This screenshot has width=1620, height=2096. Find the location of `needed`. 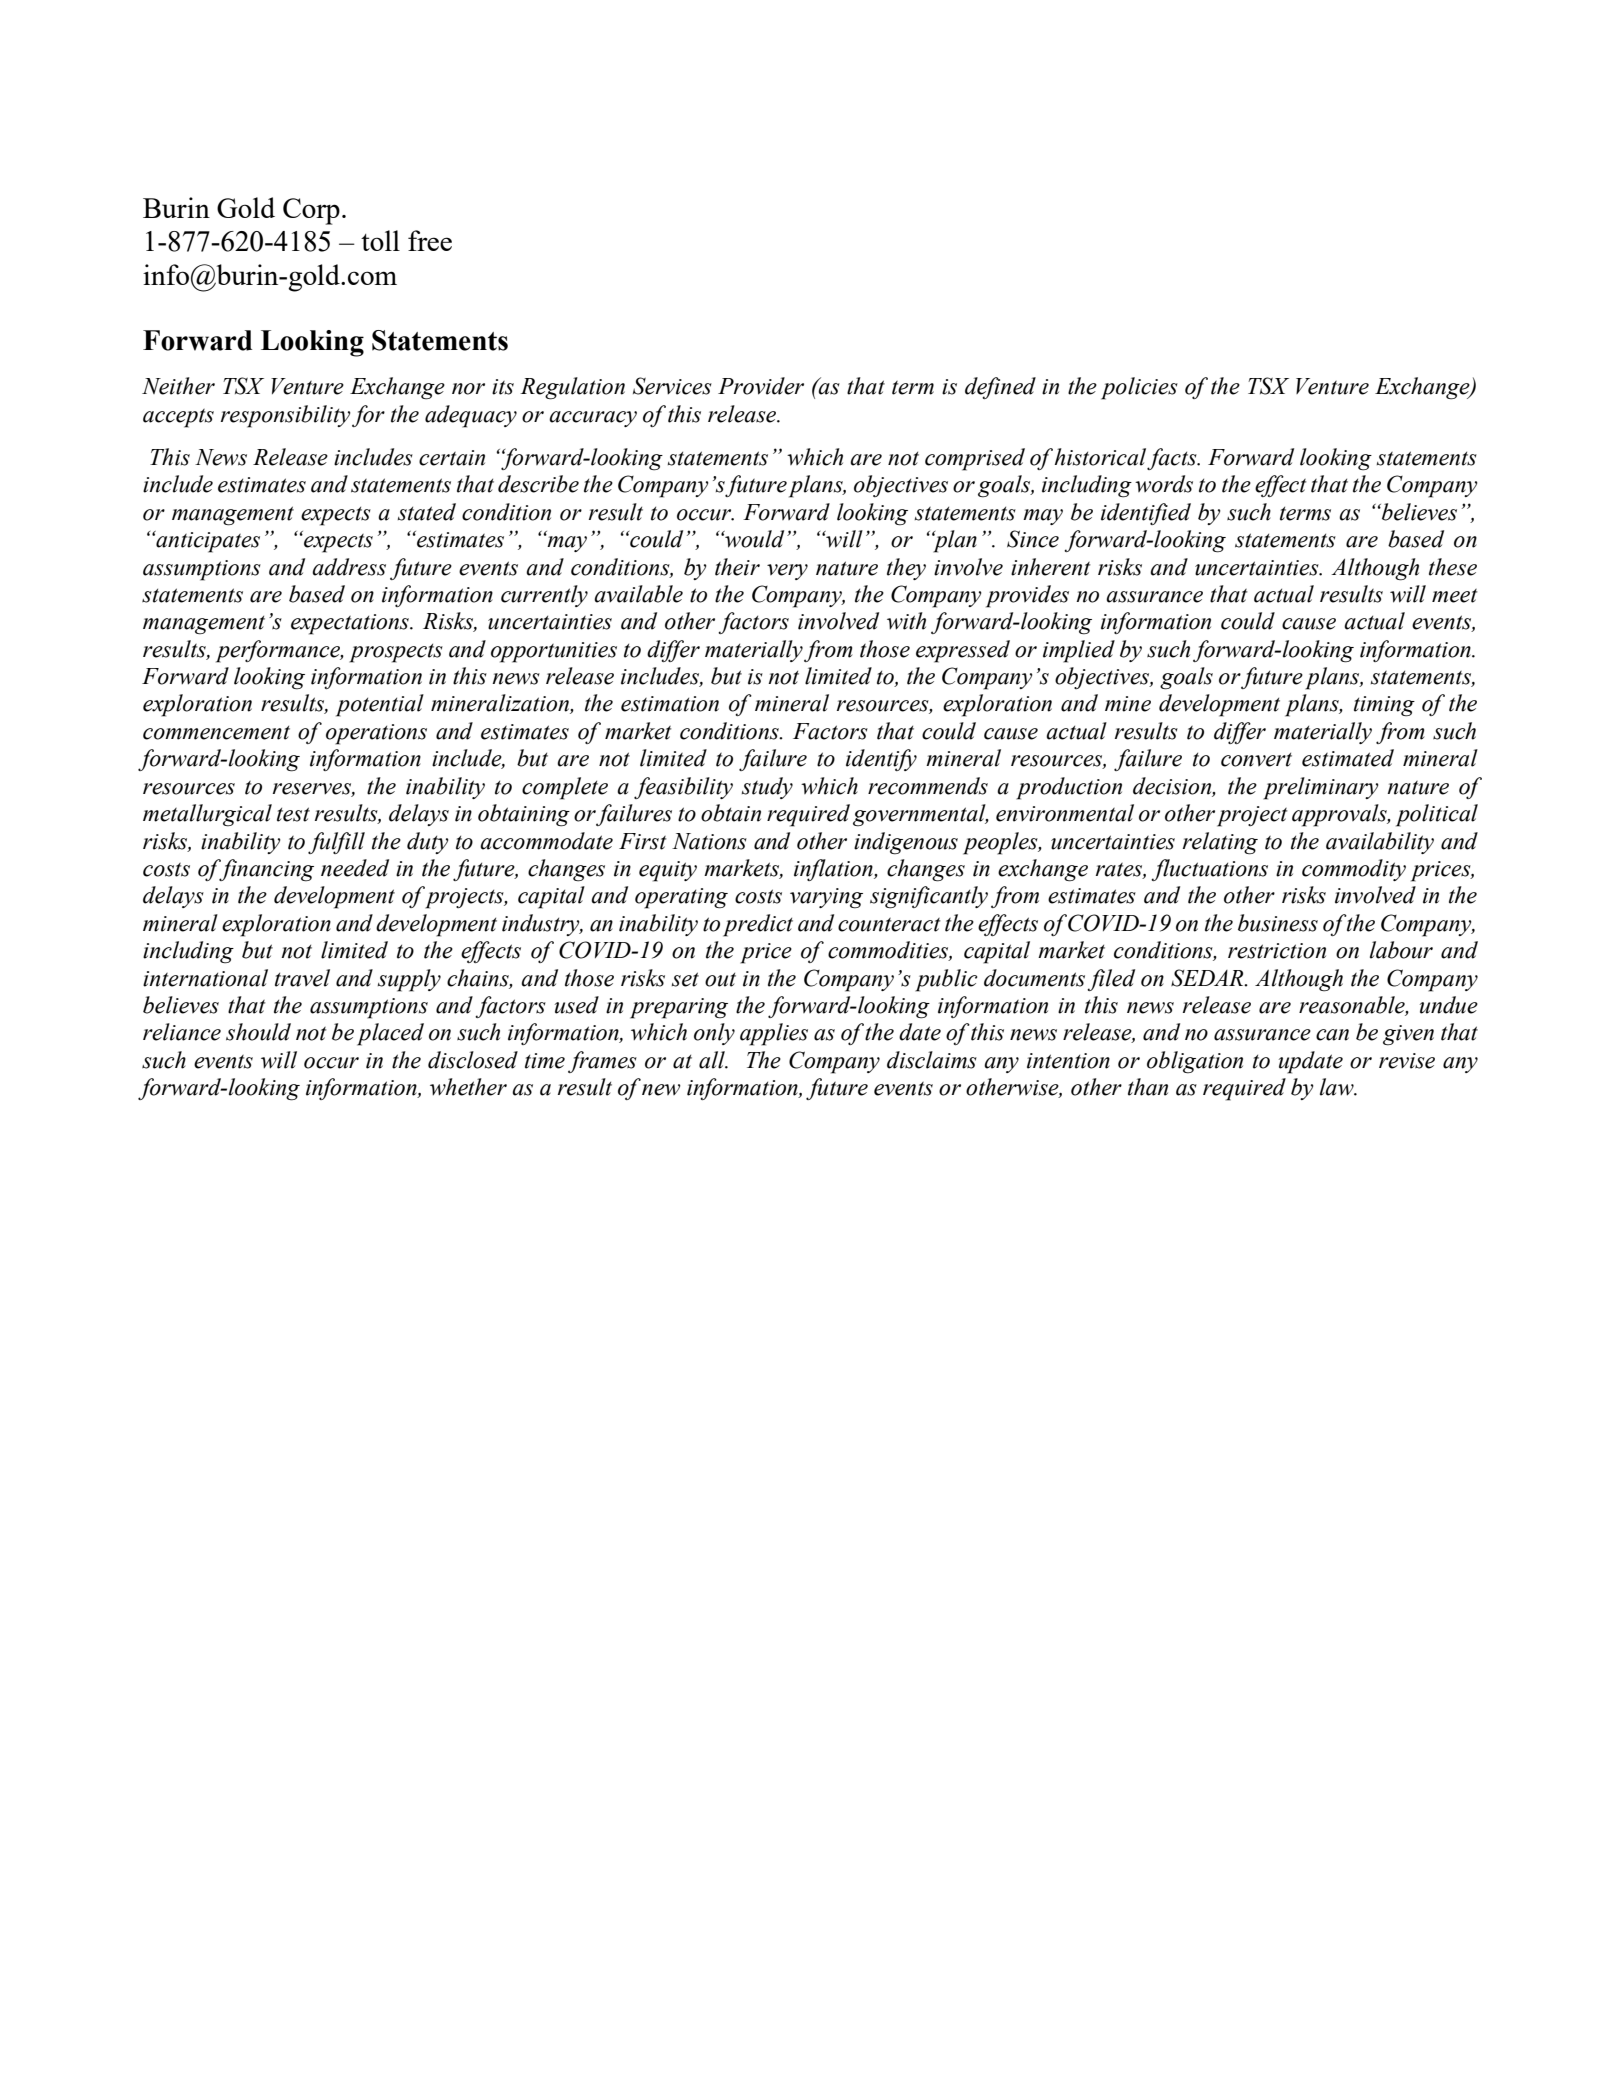

needed is located at coordinates (355, 868).
